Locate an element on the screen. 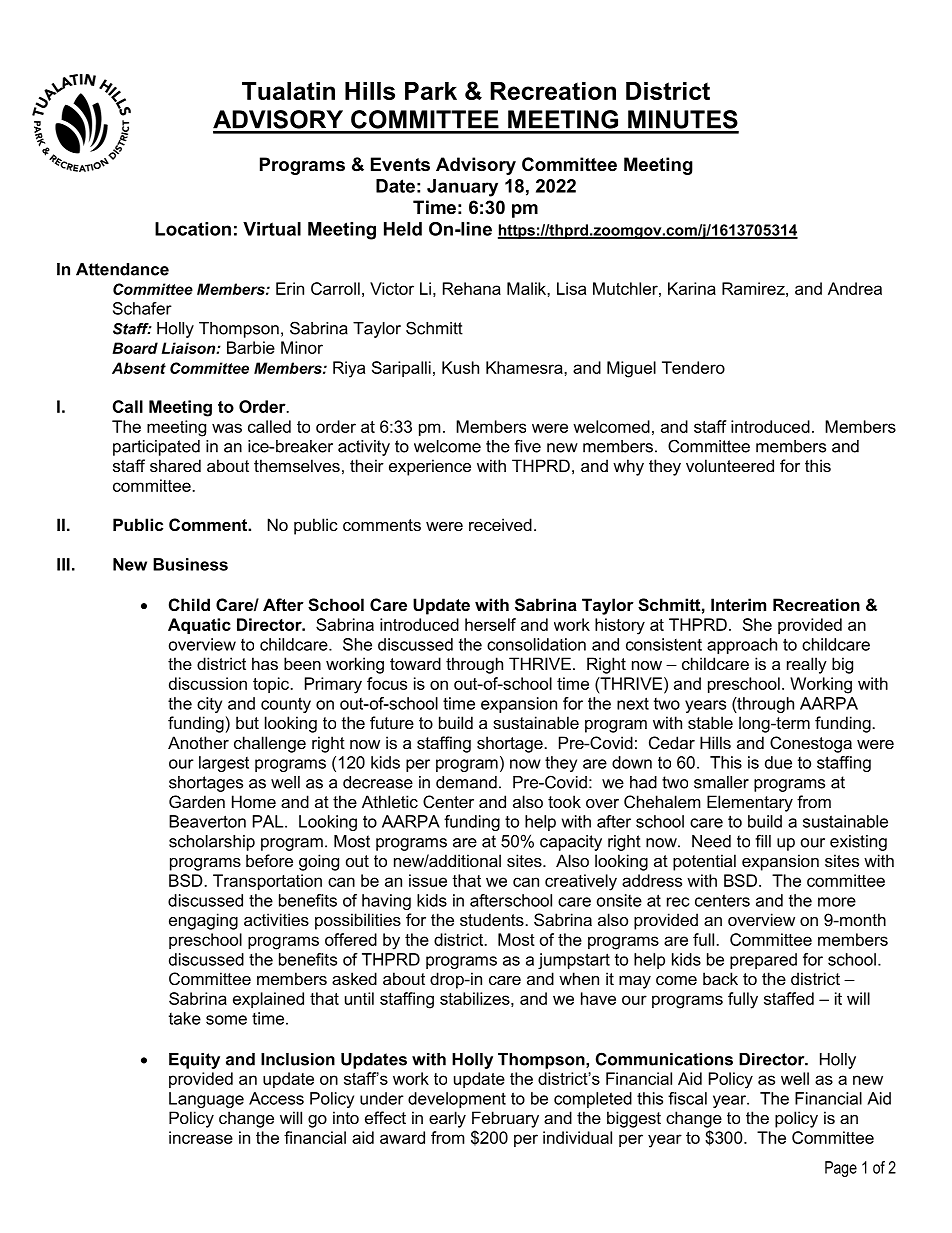 The image size is (952, 1233). approach is located at coordinates (742, 646).
